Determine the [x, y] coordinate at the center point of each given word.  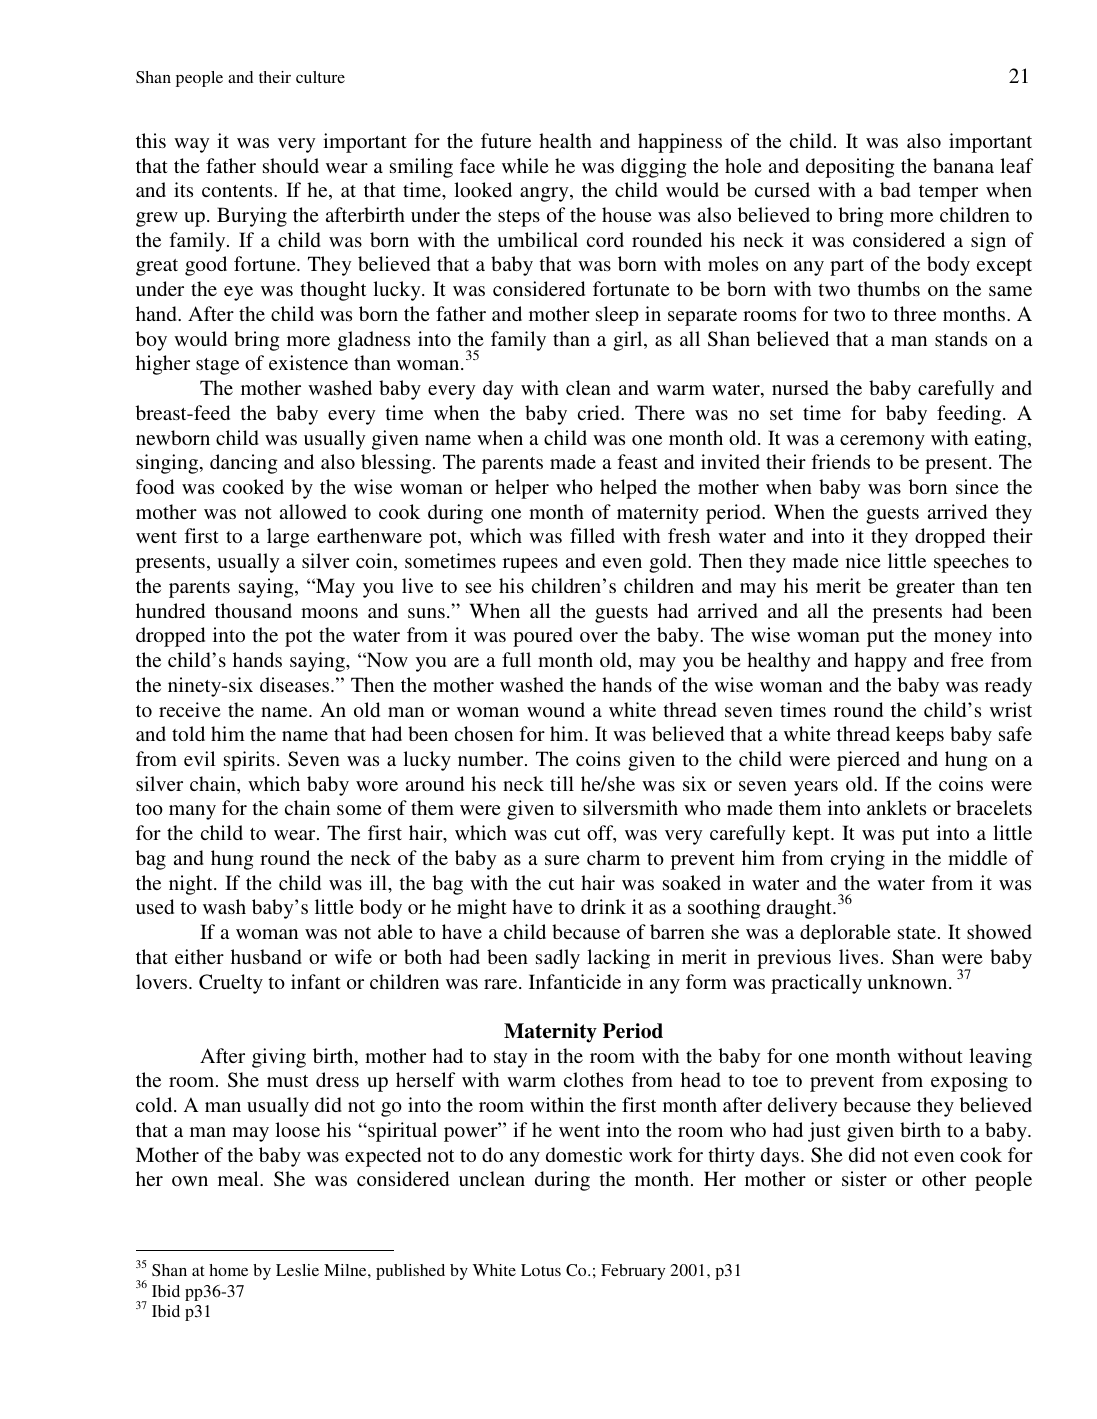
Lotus [541, 1270]
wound [556, 709]
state [917, 933]
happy [880, 662]
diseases [296, 684]
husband [266, 956]
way [191, 145]
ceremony [882, 442]
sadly [558, 959]
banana [963, 165]
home [228, 1270]
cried [600, 412]
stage [217, 366]
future [506, 140]
